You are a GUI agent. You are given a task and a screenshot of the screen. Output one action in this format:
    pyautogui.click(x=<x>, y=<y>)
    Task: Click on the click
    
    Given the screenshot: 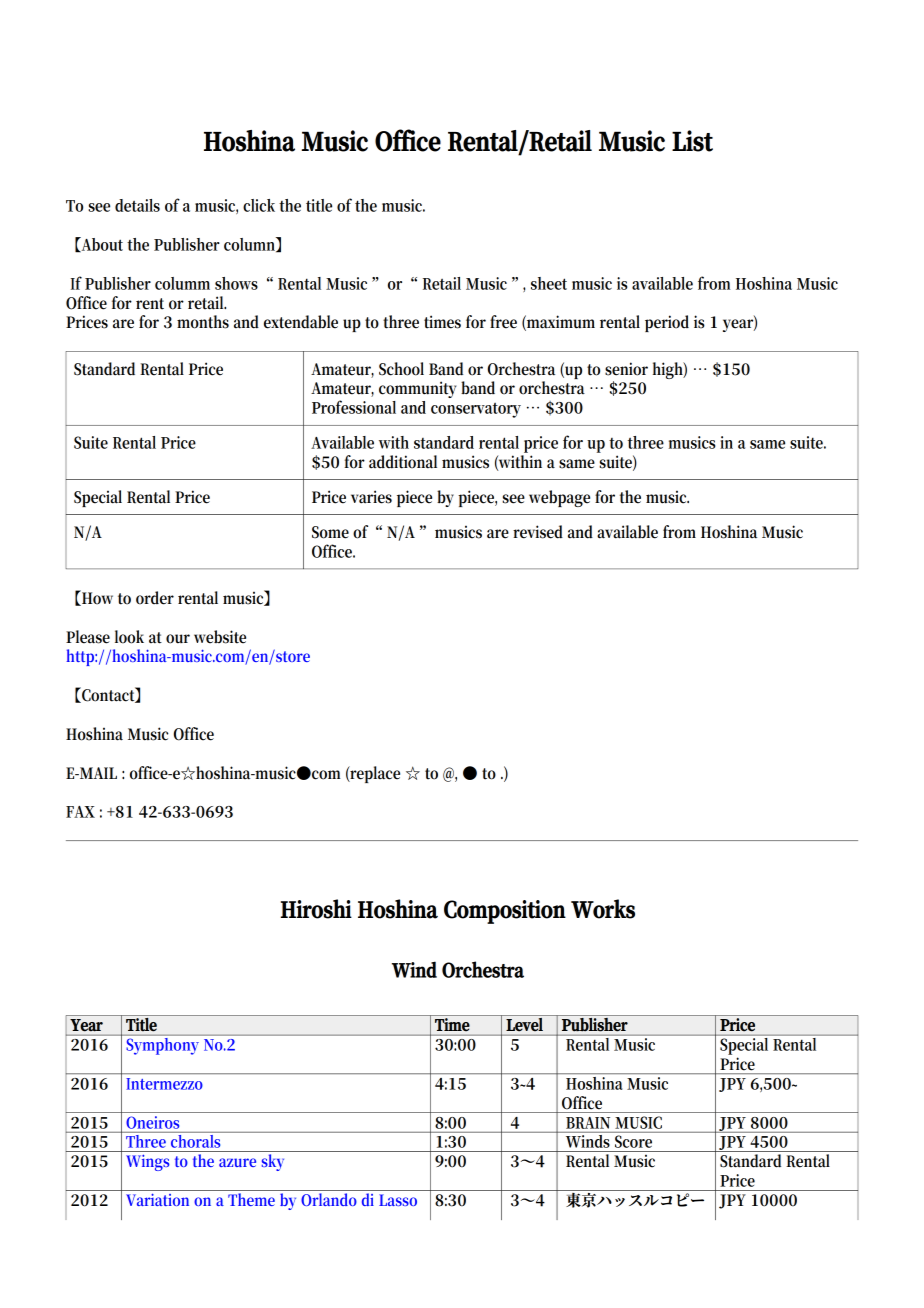 What is the action you would take?
    pyautogui.click(x=259, y=205)
